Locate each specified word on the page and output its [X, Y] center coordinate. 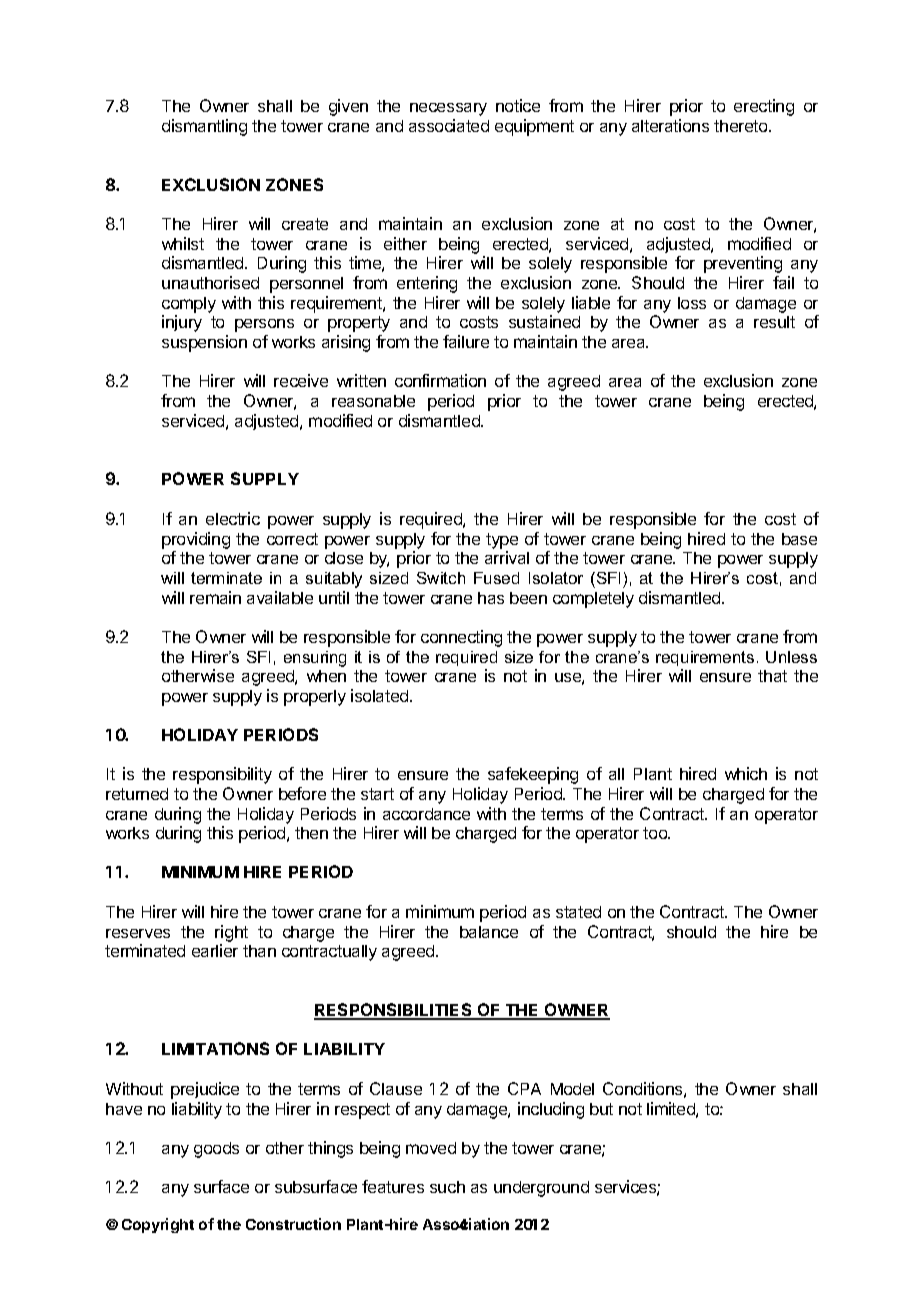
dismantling [204, 127]
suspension [204, 343]
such [447, 1187]
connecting [461, 638]
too [656, 833]
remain [215, 597]
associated [449, 125]
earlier [215, 950]
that [772, 676]
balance [489, 932]
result [774, 322]
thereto [742, 126]
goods [216, 1150]
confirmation [440, 380]
